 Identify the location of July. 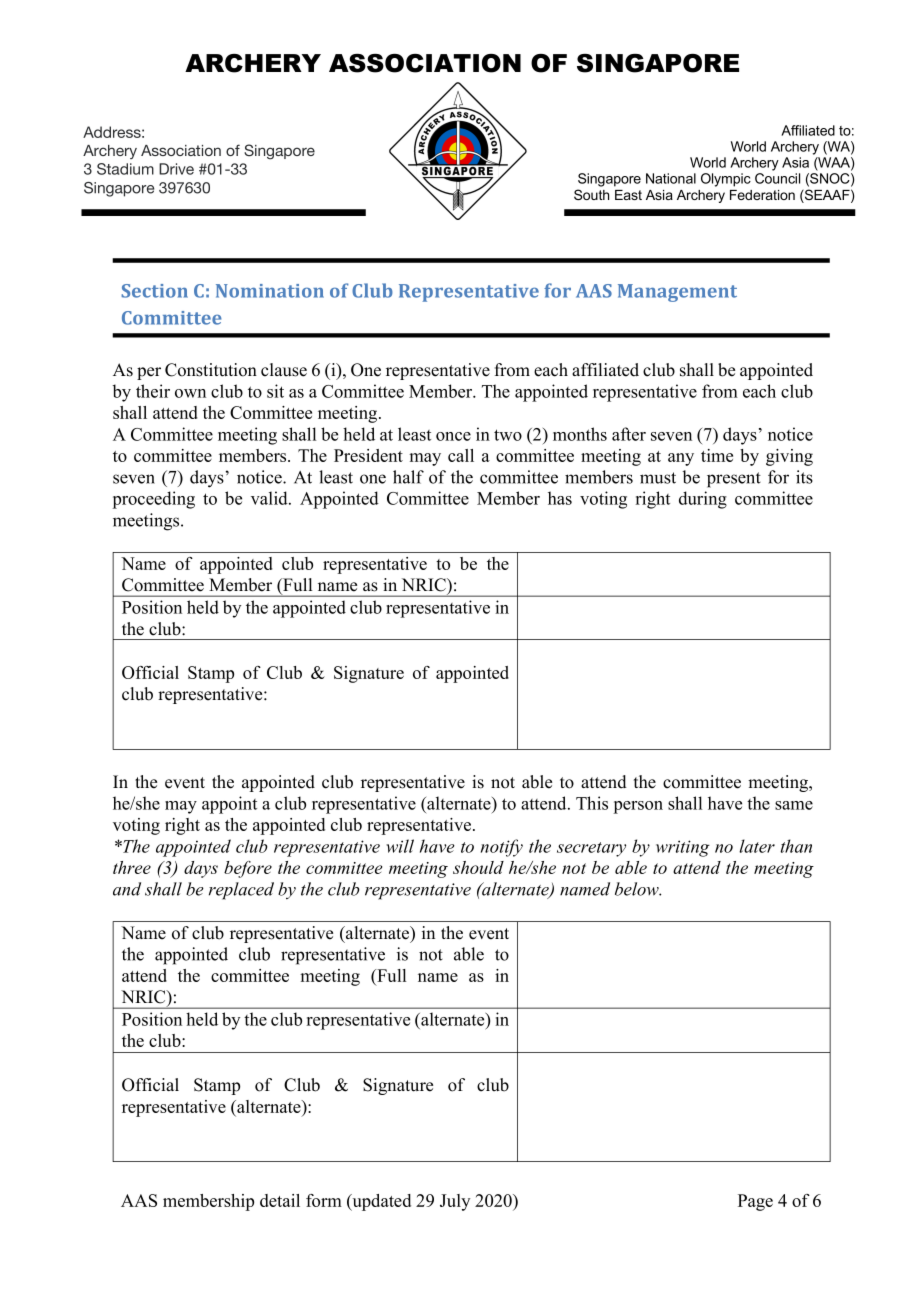
(455, 1202).
